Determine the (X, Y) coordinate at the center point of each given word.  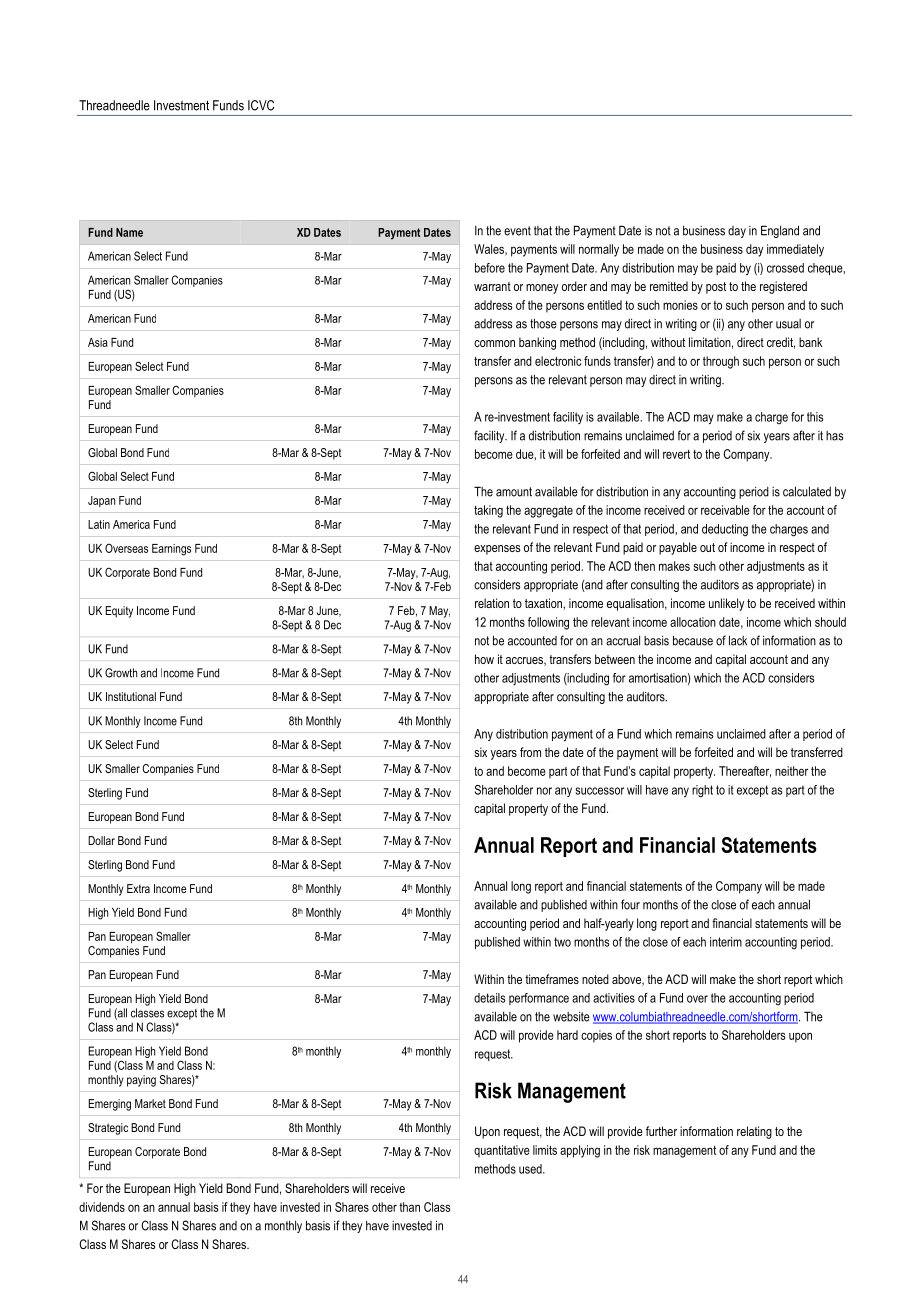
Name (129, 232)
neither (791, 771)
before (490, 268)
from (530, 752)
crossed (785, 268)
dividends (102, 1207)
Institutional (131, 696)
